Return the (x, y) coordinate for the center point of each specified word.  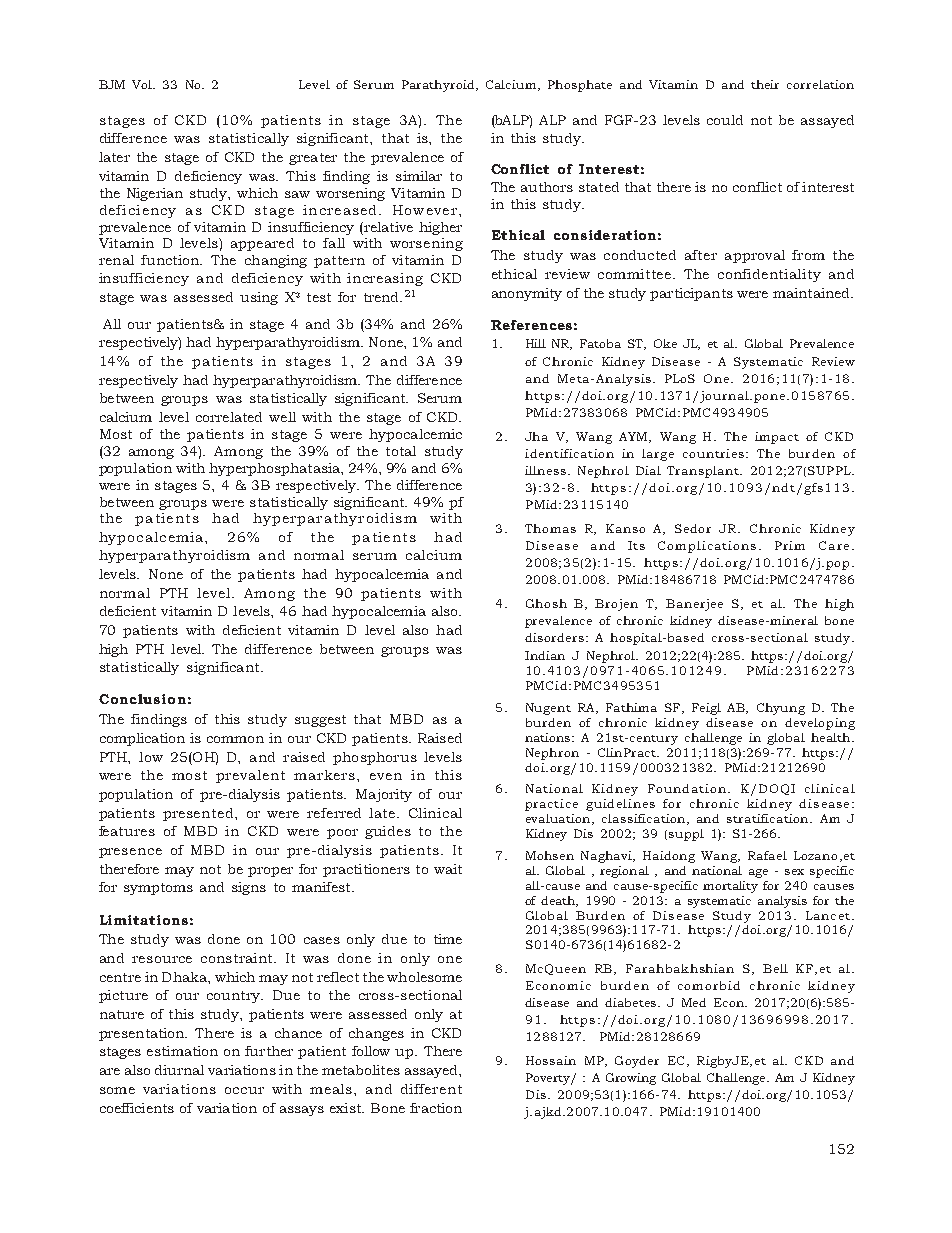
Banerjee (694, 605)
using (259, 298)
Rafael (767, 855)
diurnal (179, 1070)
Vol (143, 84)
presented (199, 814)
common (235, 739)
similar (419, 176)
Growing (631, 1079)
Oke (665, 343)
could (725, 120)
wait (448, 869)
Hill (536, 343)
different (431, 1089)
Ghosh (546, 603)
